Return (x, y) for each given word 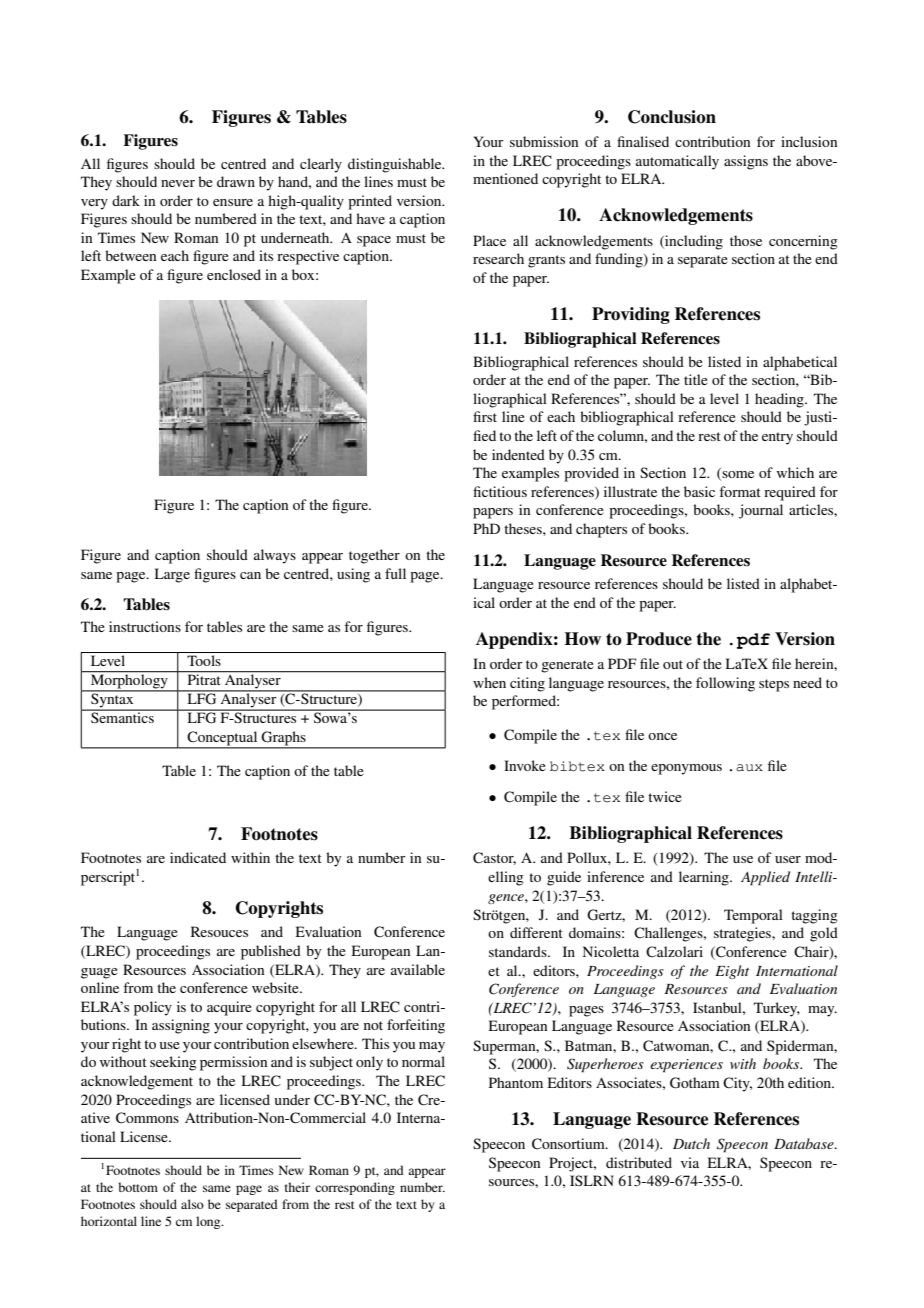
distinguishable (396, 165)
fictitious (500, 491)
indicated (198, 857)
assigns (746, 162)
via (690, 1162)
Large (172, 575)
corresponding (355, 1188)
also (192, 1204)
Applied (765, 878)
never (178, 183)
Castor (494, 858)
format (740, 491)
